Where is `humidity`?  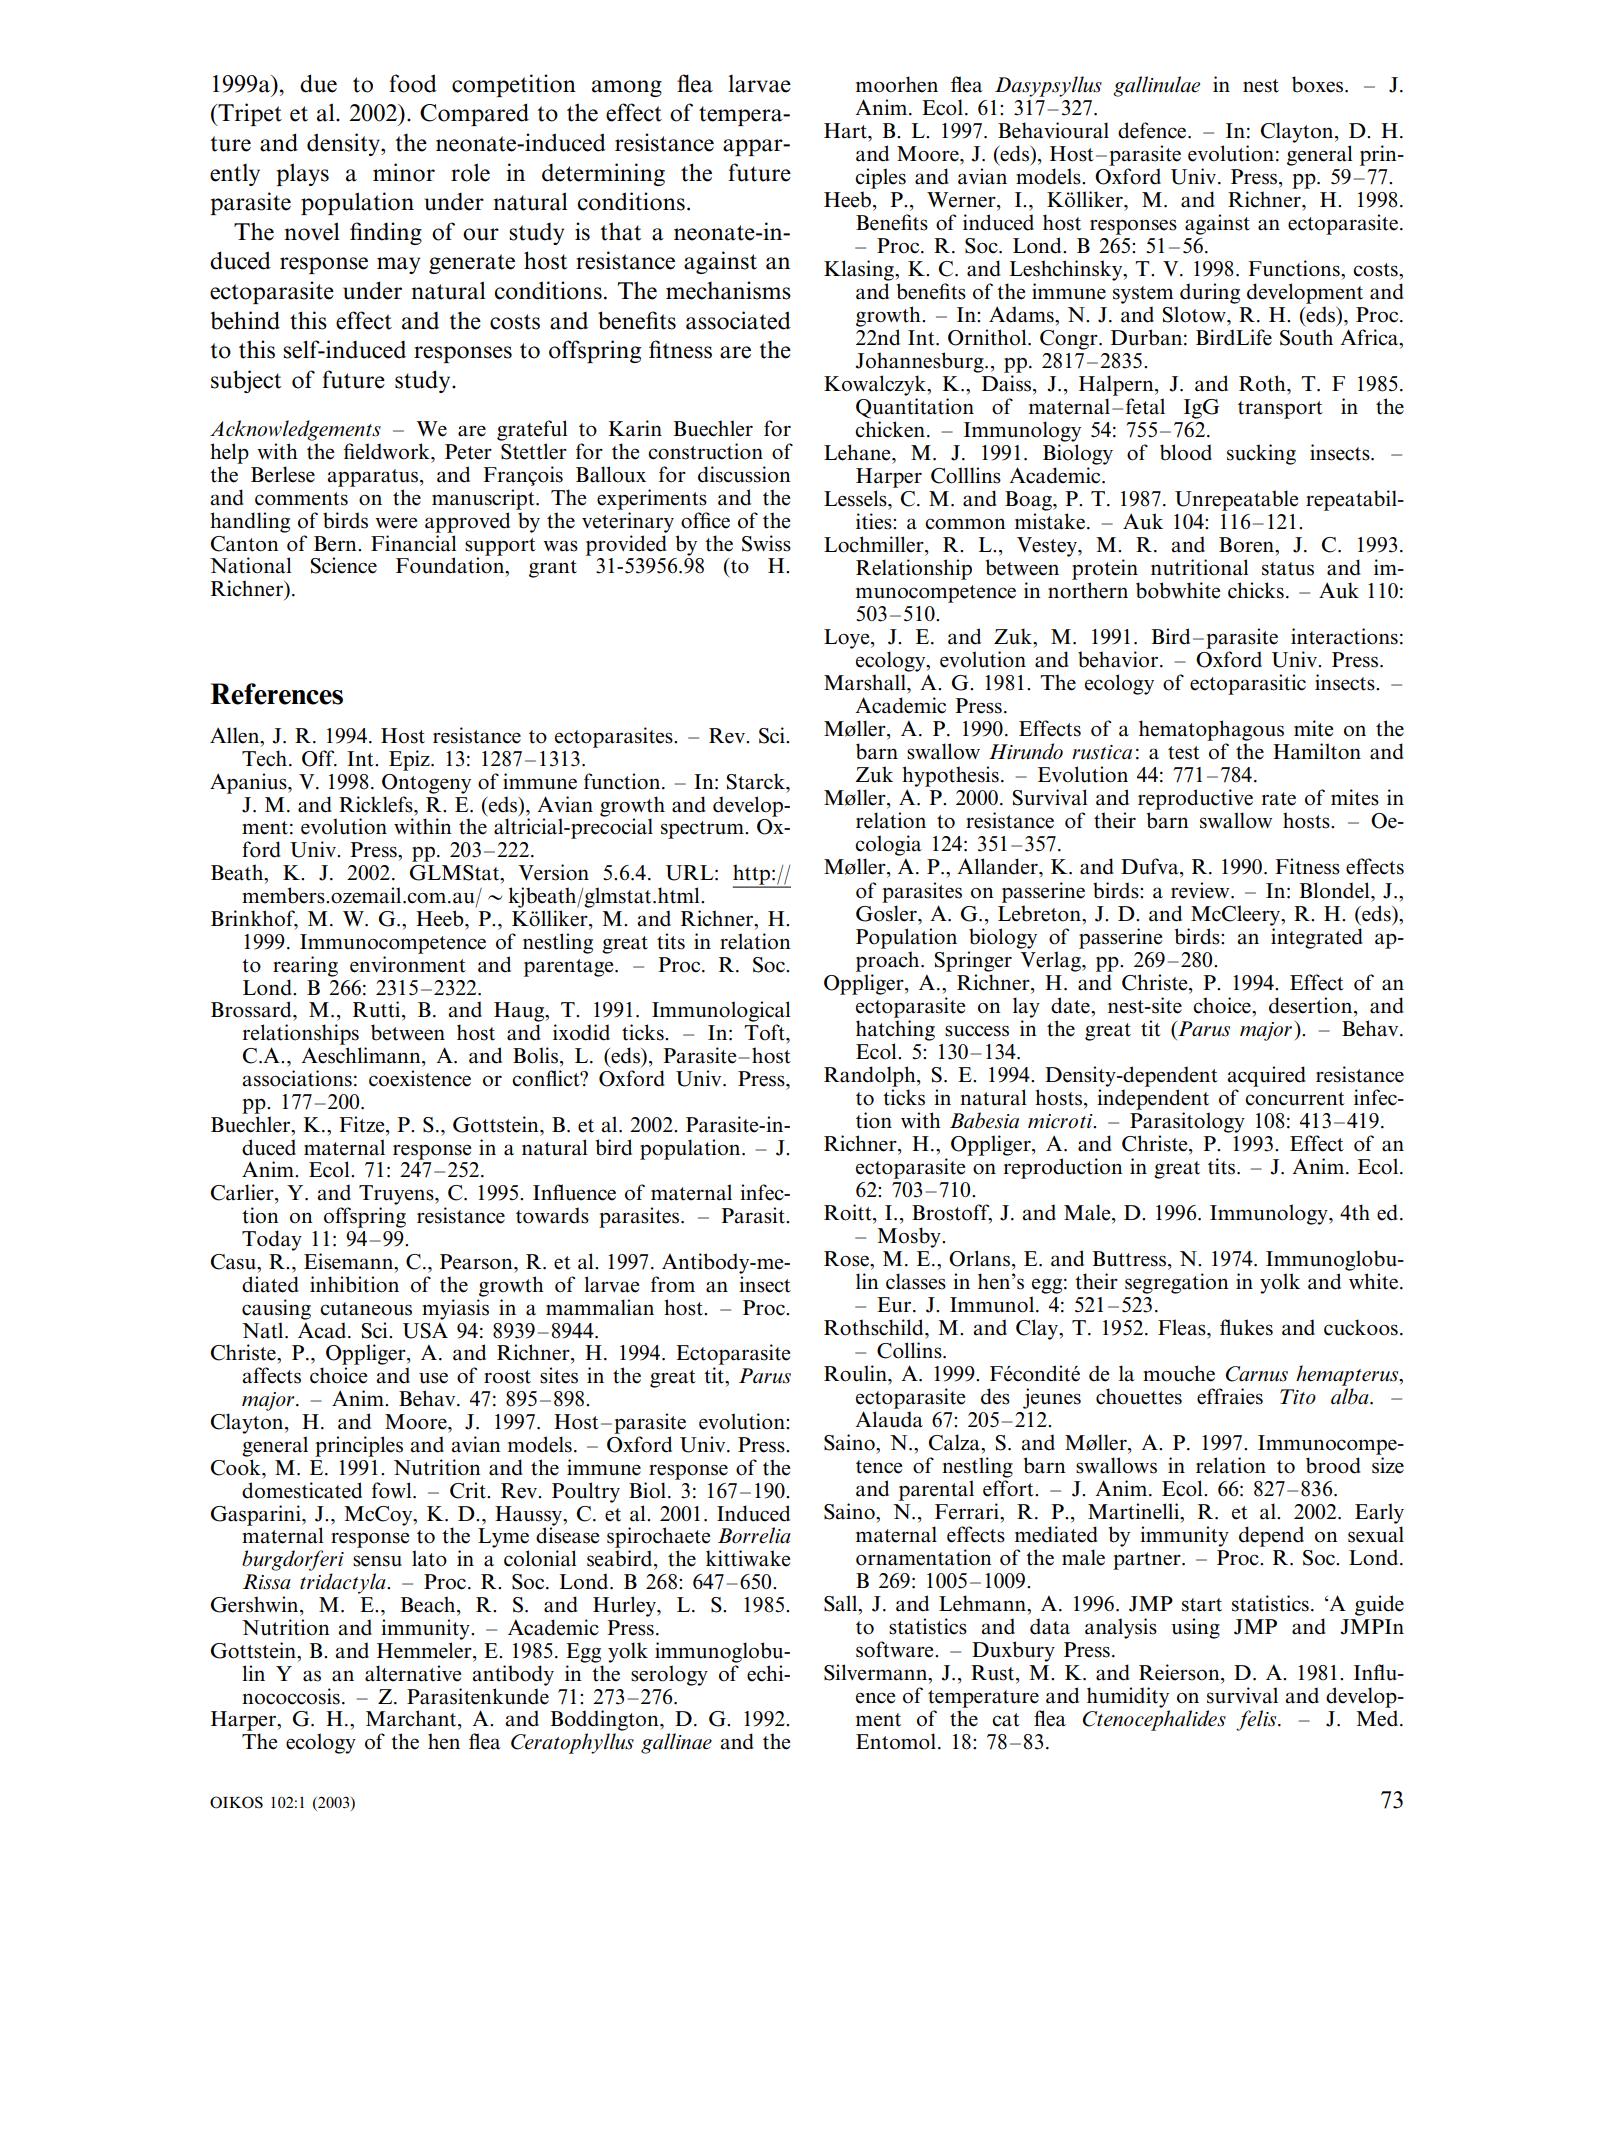 humidity is located at coordinates (1128, 1697).
